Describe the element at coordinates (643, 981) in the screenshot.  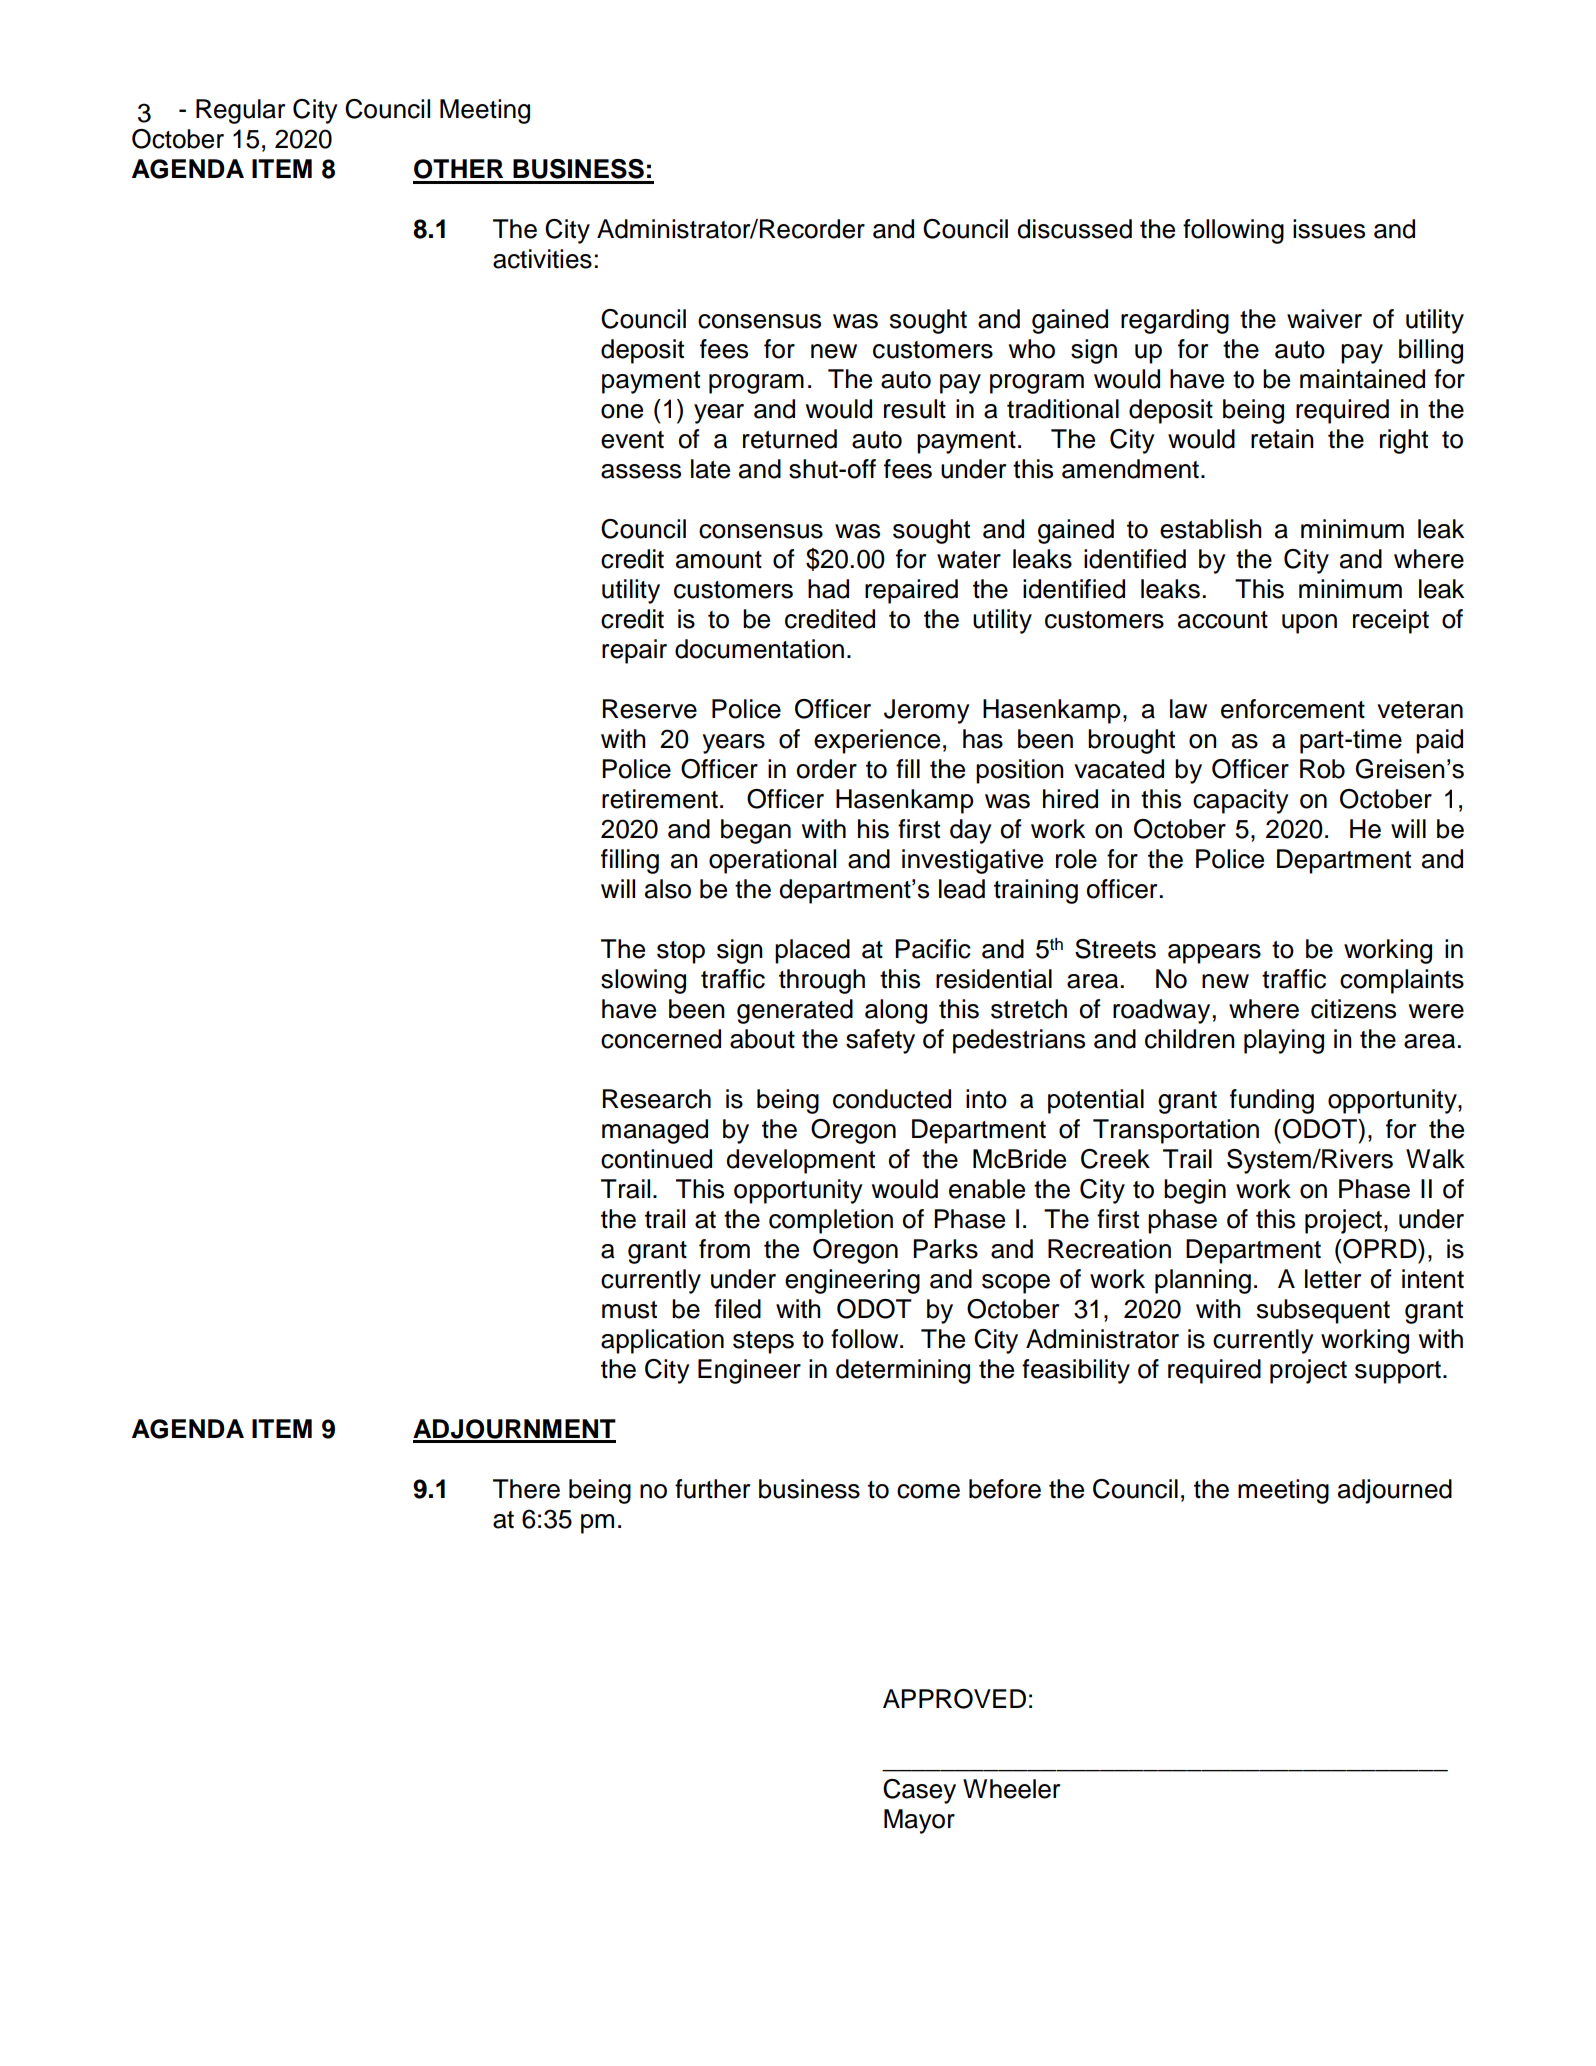
I see `slowing` at that location.
